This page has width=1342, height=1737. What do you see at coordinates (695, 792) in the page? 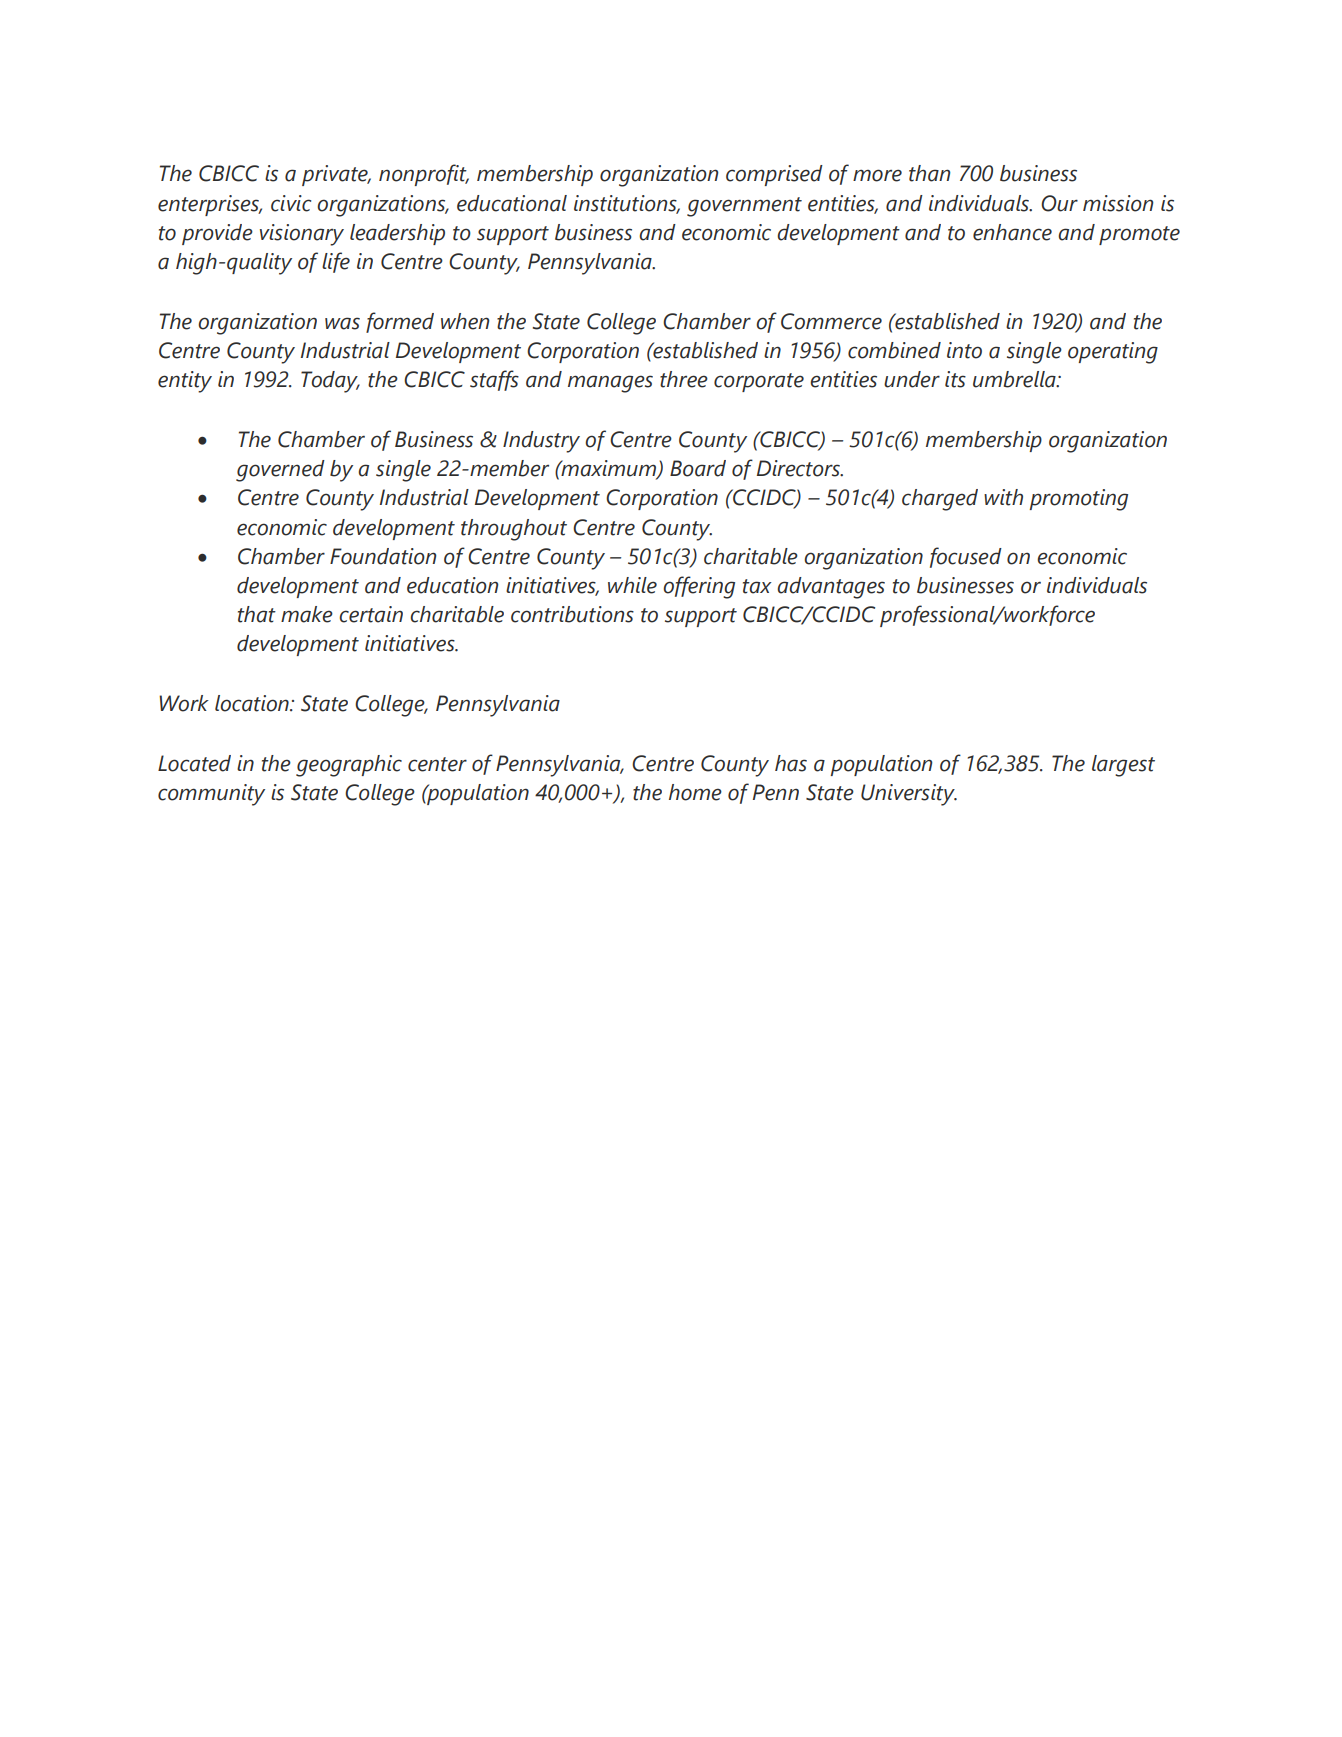
I see `home` at bounding box center [695, 792].
